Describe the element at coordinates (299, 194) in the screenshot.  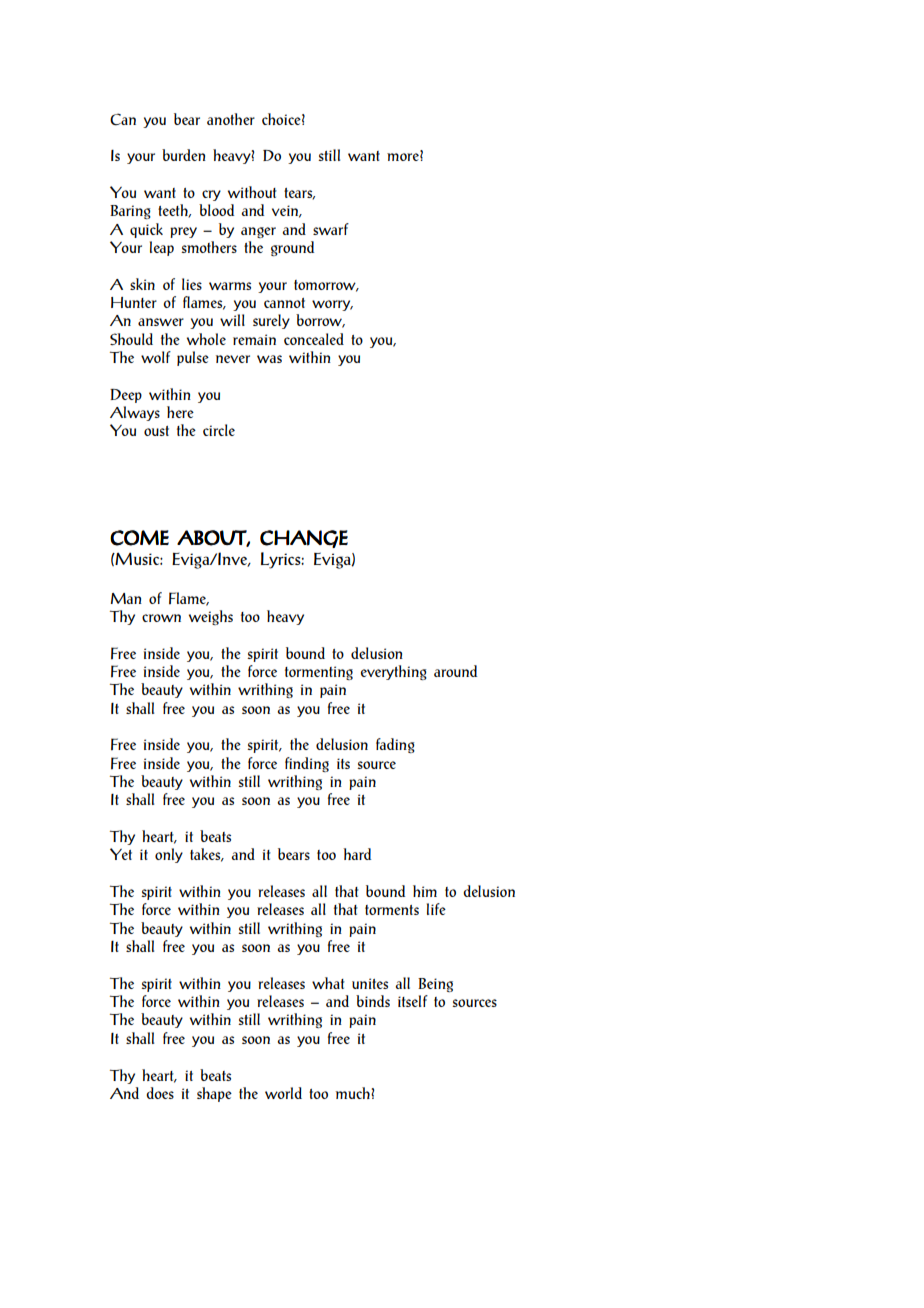
I see `tears` at that location.
